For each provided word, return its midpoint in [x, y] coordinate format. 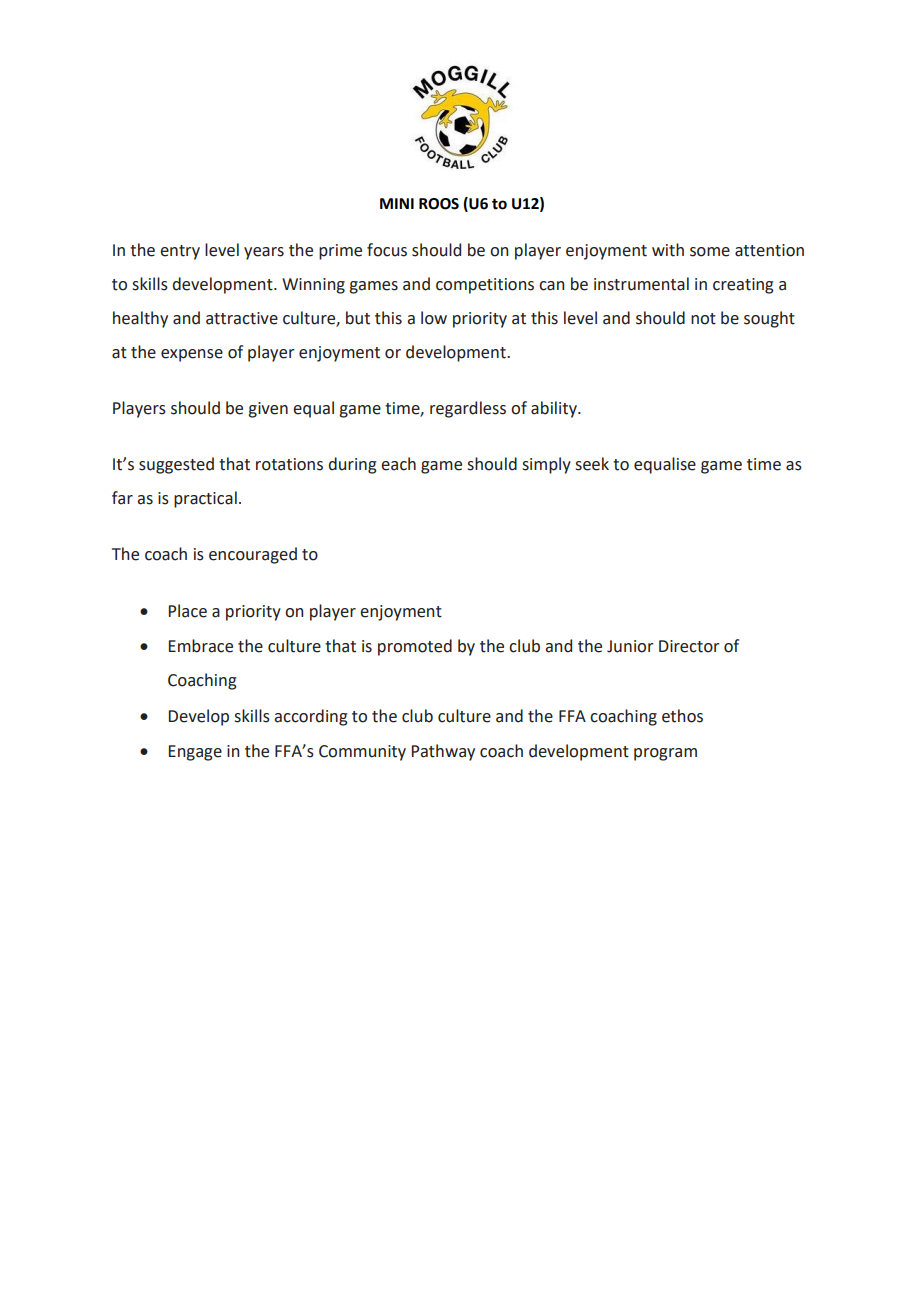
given [268, 410]
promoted [415, 647]
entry [180, 252]
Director [689, 646]
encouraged [253, 555]
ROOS [439, 204]
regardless [468, 409]
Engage [195, 753]
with [668, 250]
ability [555, 409]
